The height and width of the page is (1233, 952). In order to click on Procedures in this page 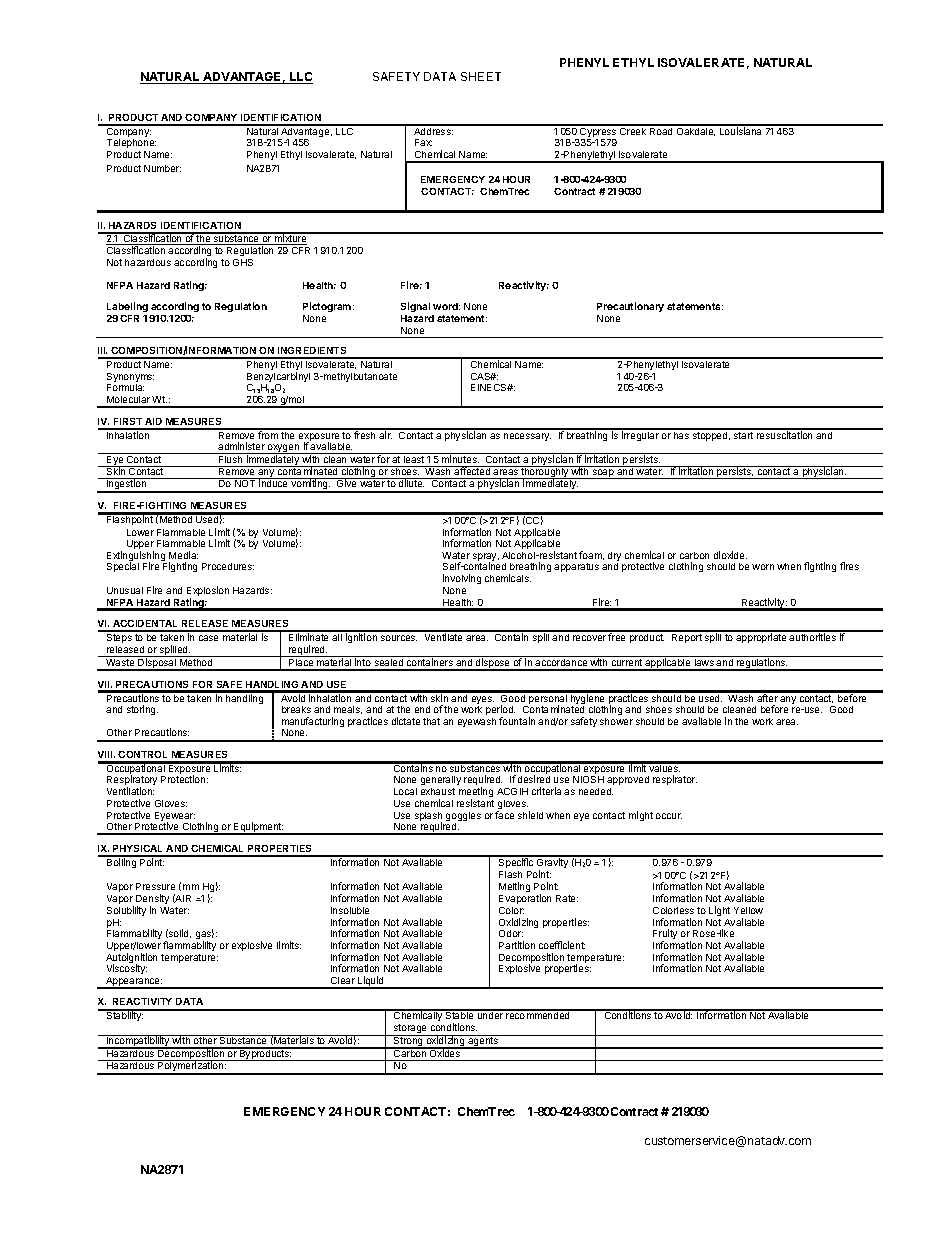, I will do `click(228, 566)`.
